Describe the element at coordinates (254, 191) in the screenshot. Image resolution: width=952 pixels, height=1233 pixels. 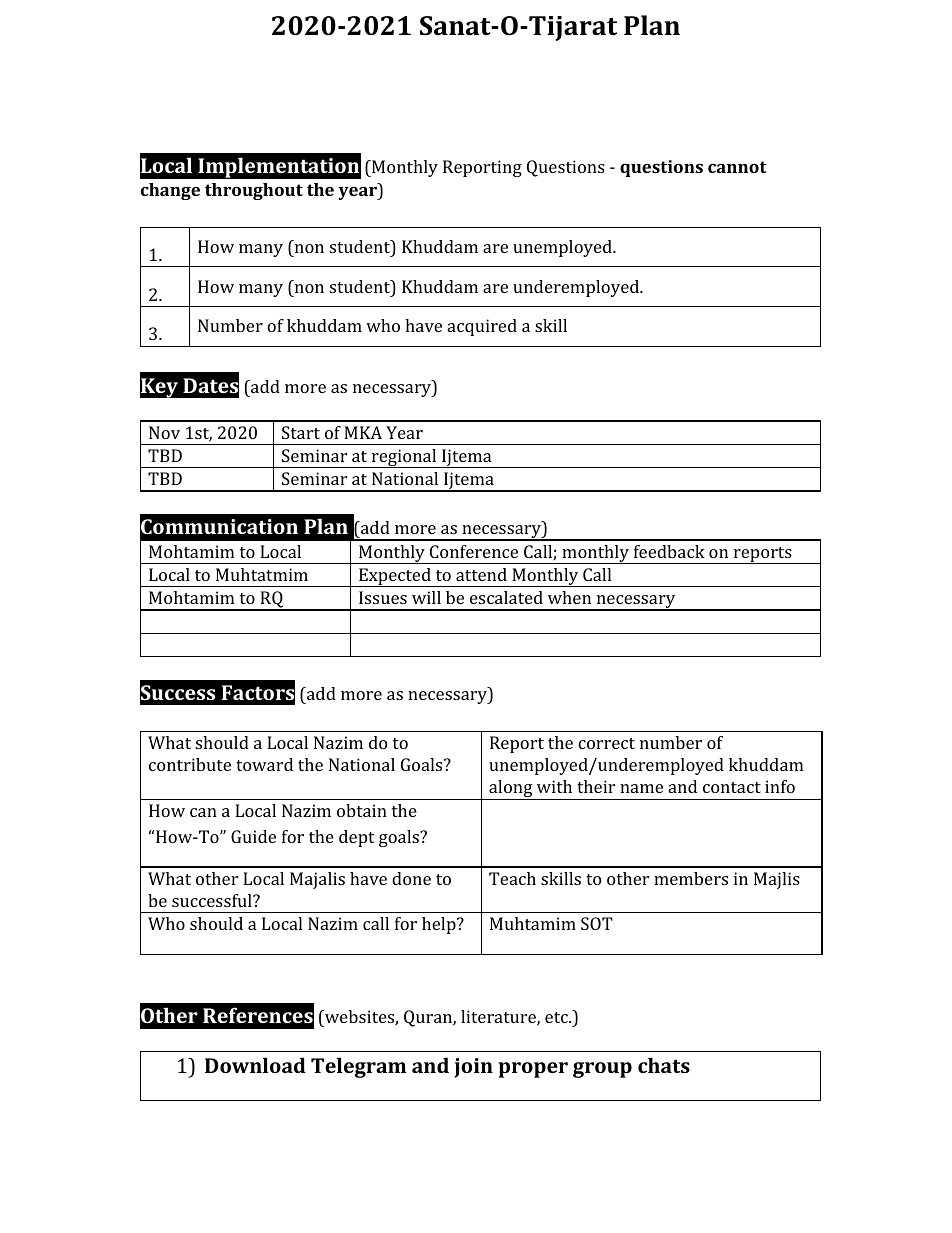
I see `throughout` at that location.
